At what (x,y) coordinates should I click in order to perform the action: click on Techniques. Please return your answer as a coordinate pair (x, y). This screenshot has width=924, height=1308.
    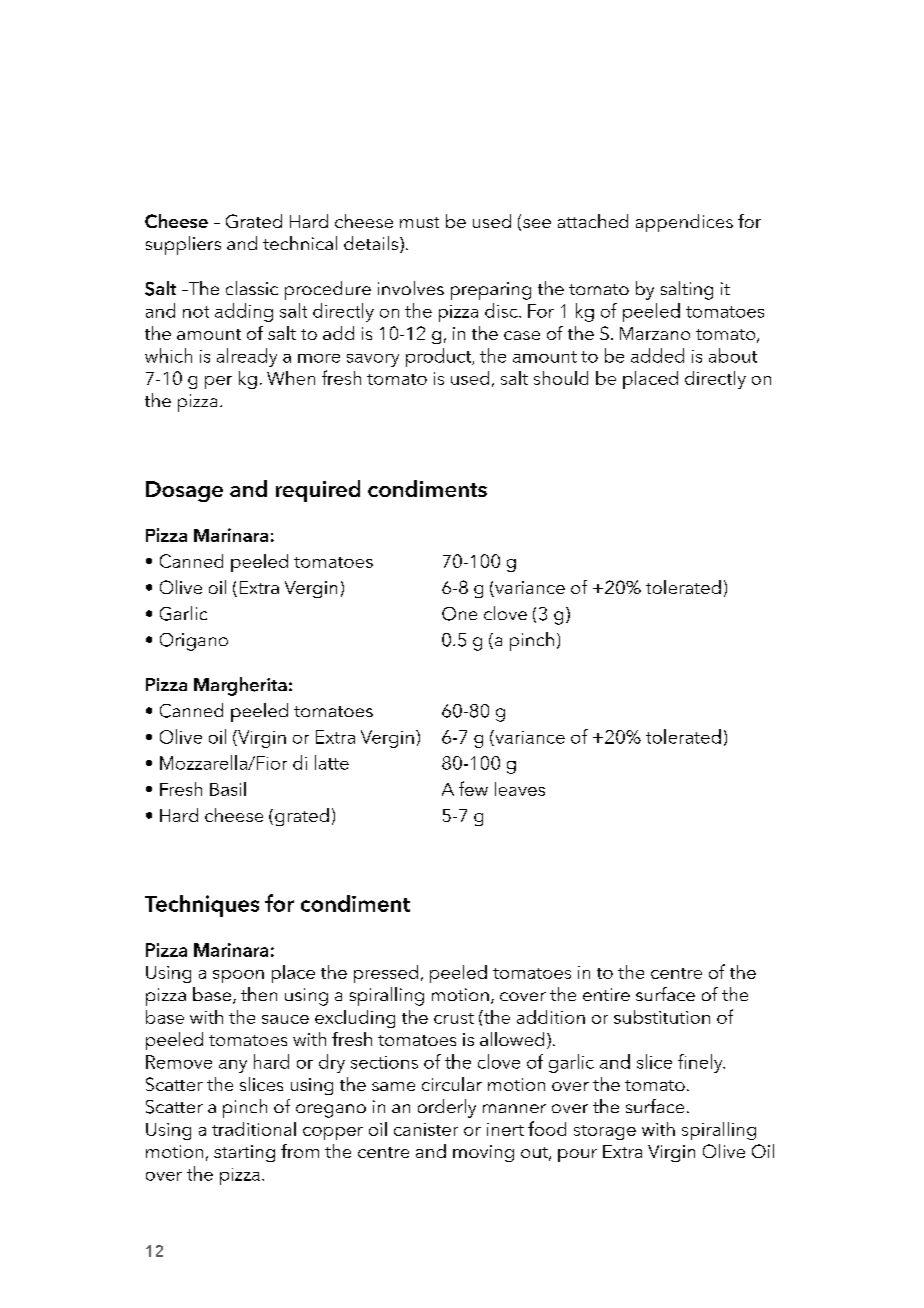
    Looking at the image, I should click on (202, 906).
